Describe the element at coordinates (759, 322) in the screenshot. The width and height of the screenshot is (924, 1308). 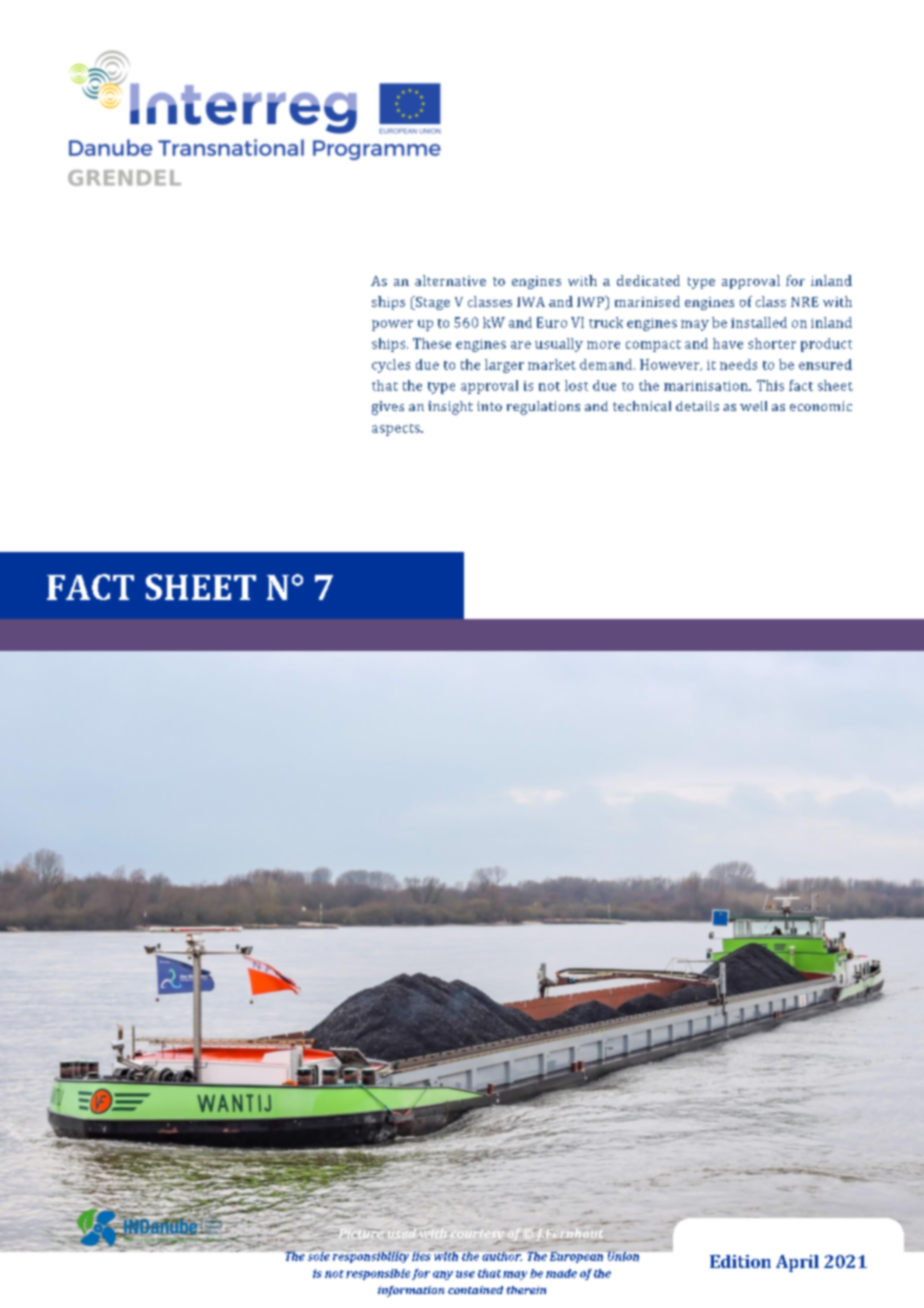
I see `installed` at that location.
